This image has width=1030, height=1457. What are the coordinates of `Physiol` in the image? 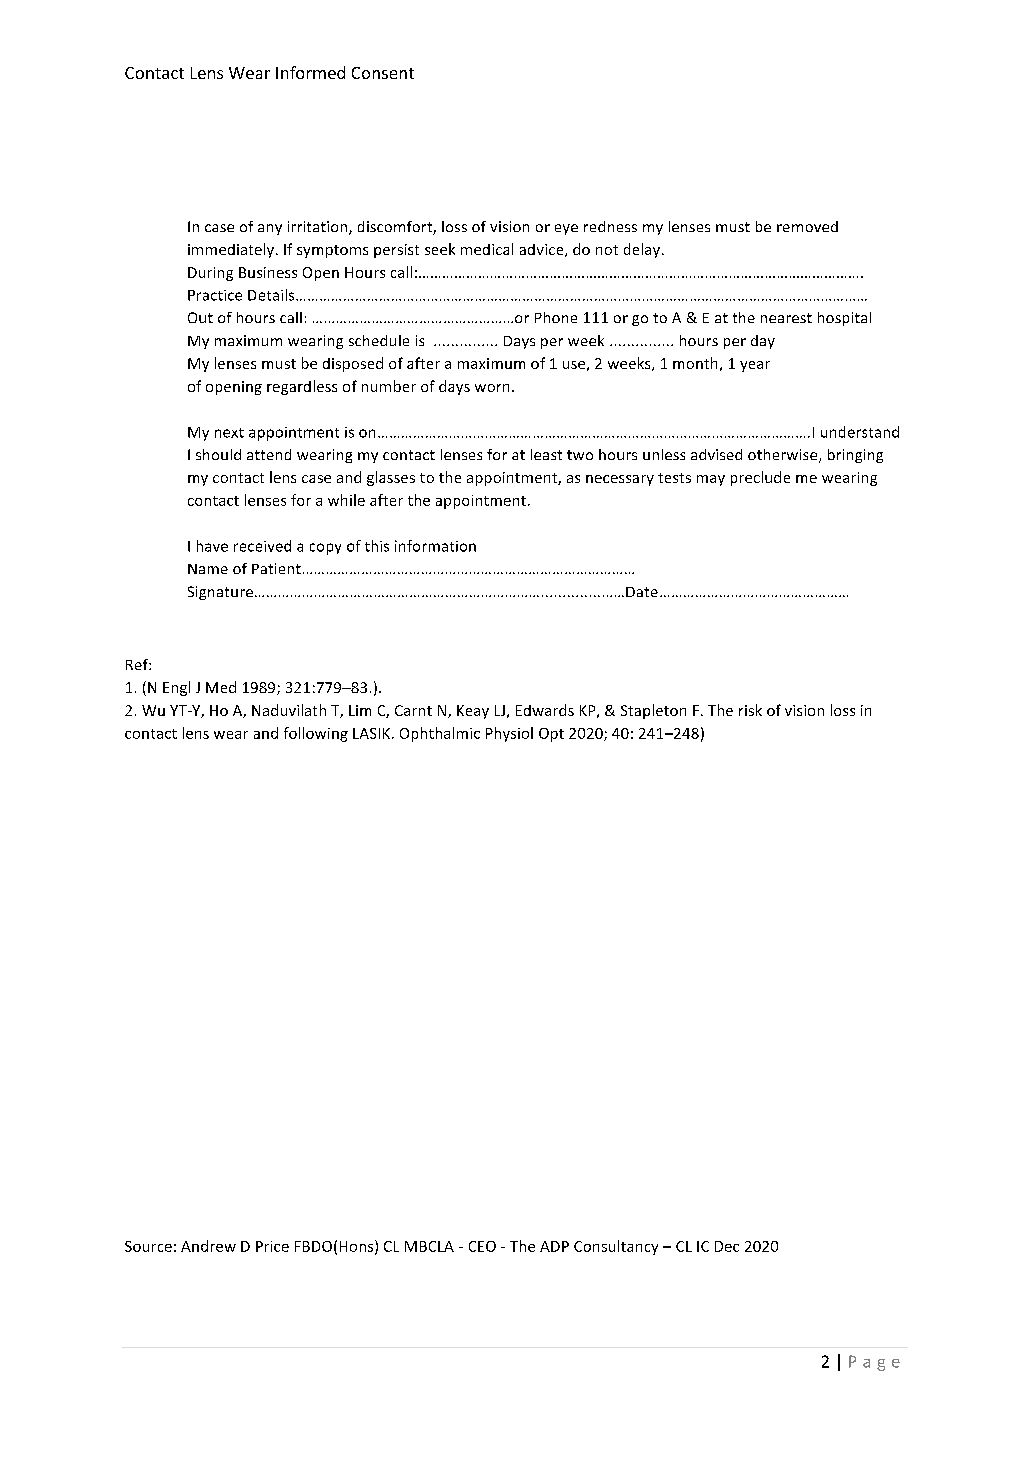 It's located at (509, 734).
